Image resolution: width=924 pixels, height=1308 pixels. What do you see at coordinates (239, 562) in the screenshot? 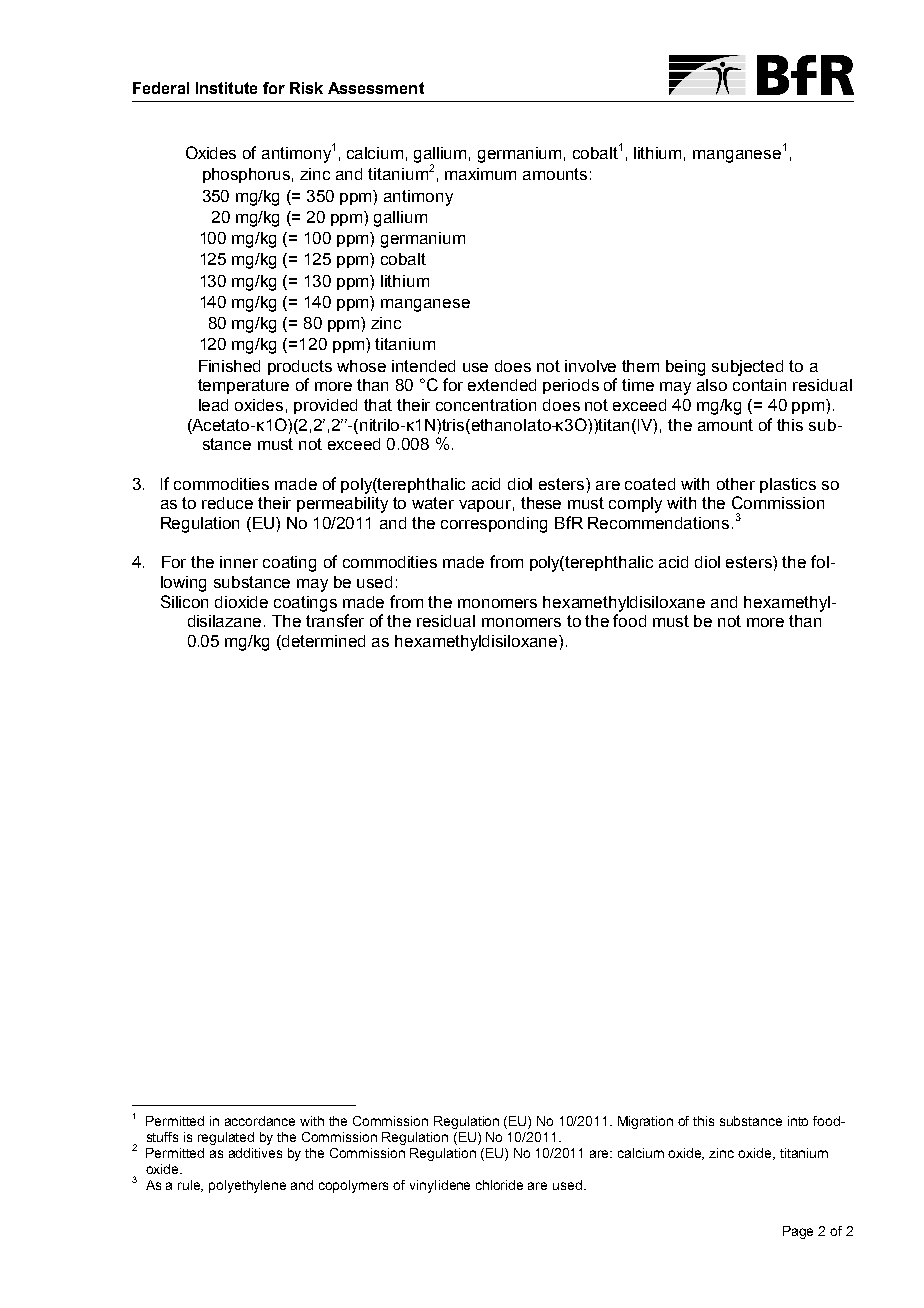
I see `inner` at bounding box center [239, 562].
